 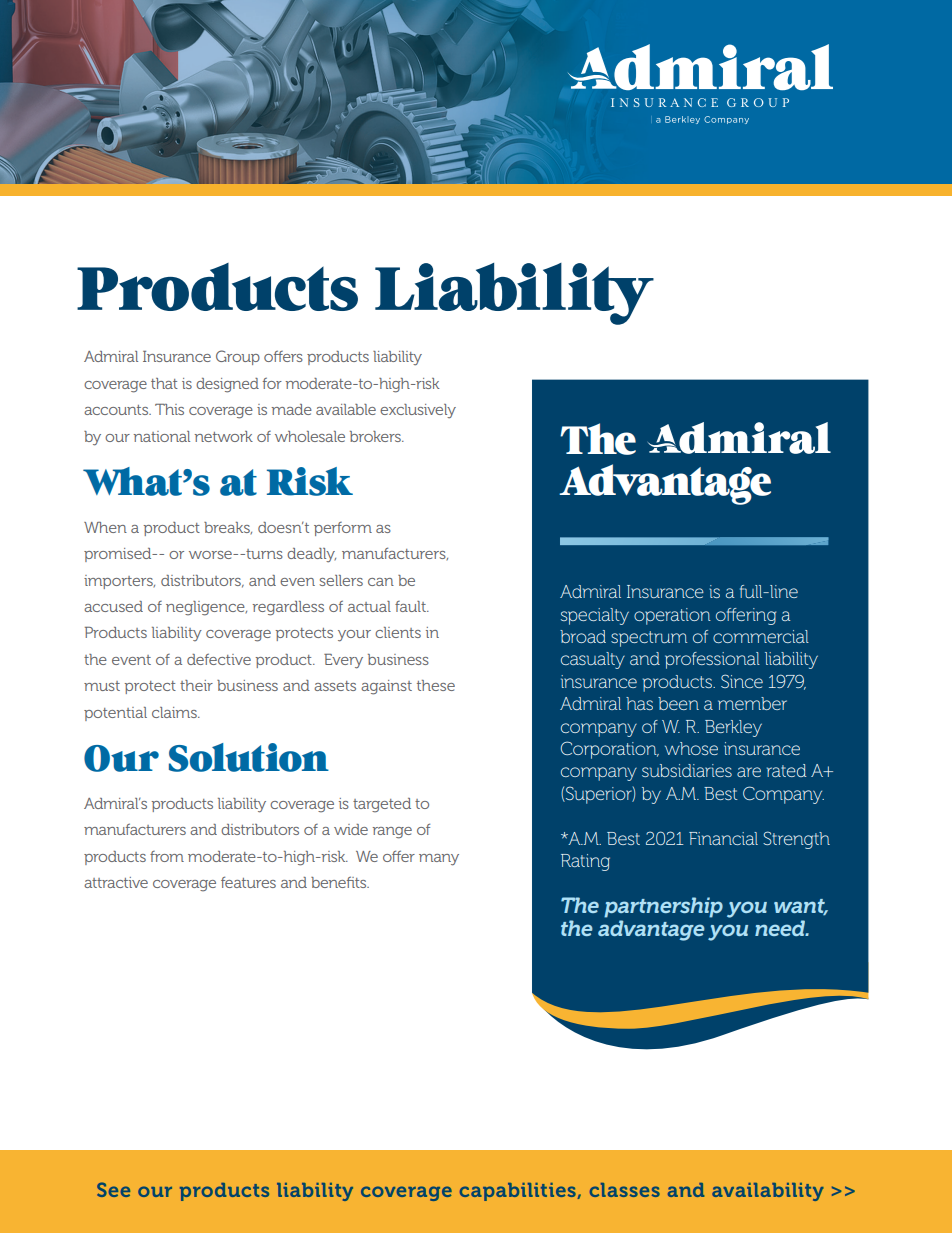 I want to click on partnership, so click(x=663, y=907).
